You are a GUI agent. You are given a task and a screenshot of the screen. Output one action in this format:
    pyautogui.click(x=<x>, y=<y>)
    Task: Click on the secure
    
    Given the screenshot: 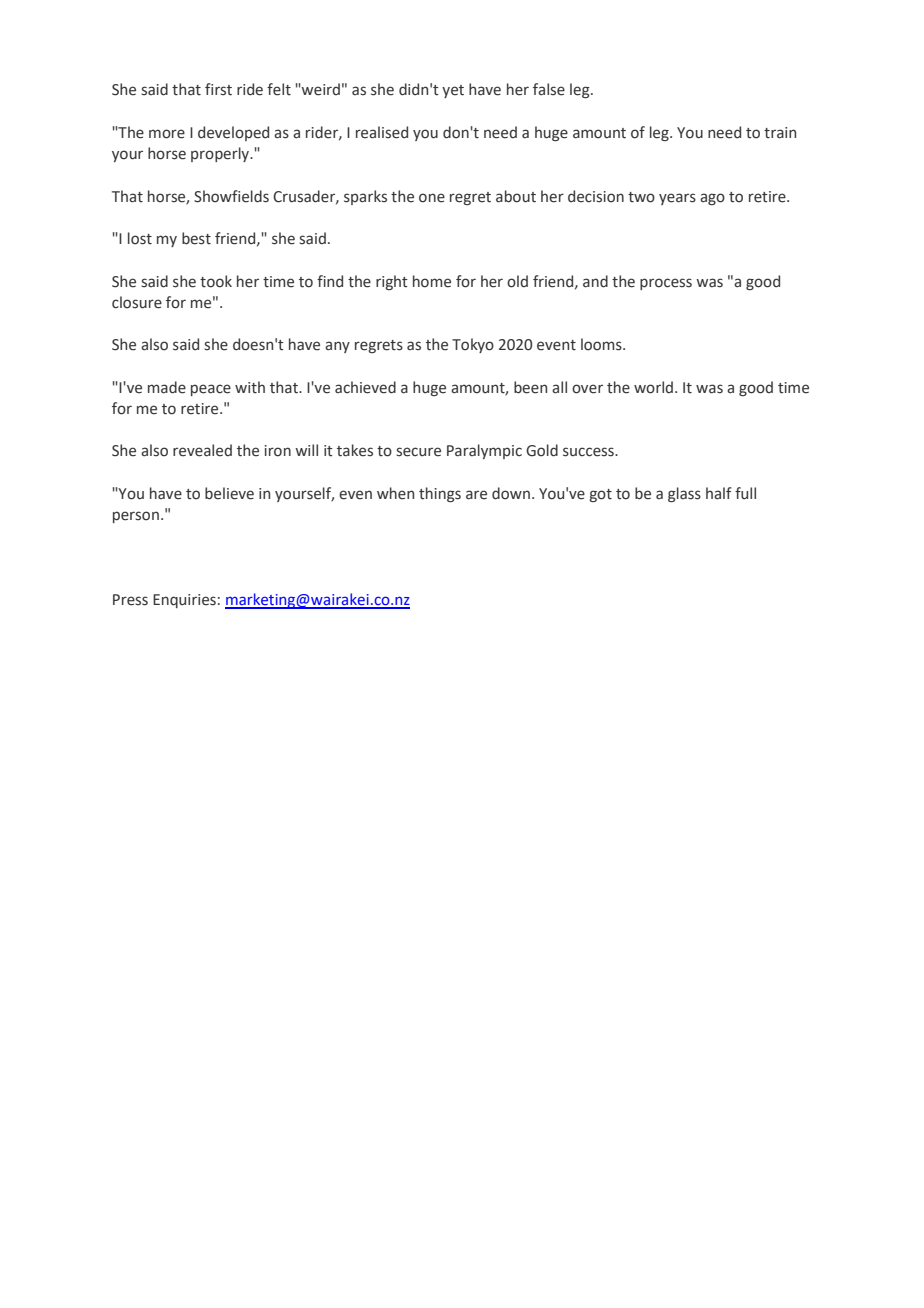 What is the action you would take?
    pyautogui.click(x=418, y=452)
